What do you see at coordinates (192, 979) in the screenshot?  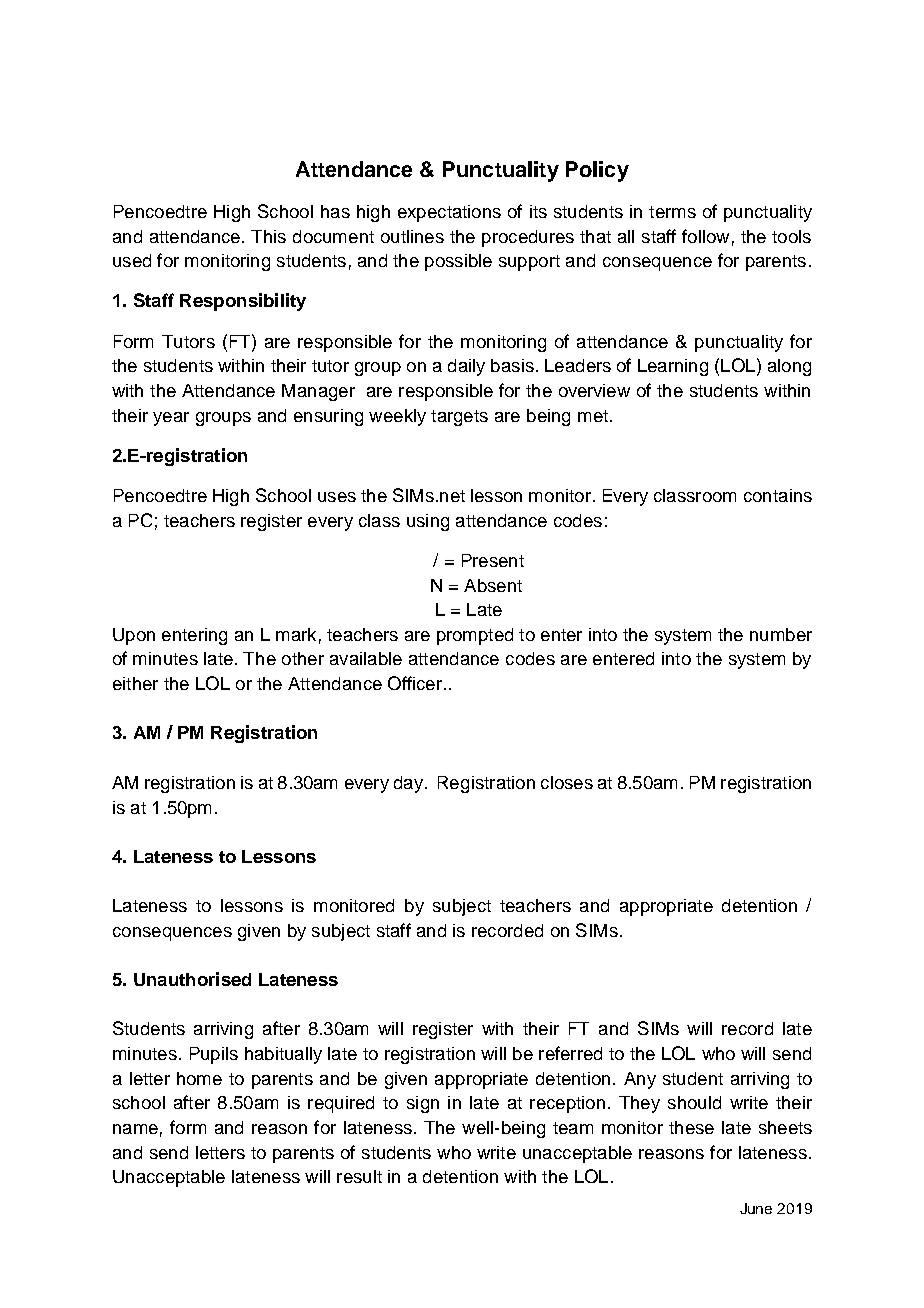 I see `Unauthorised` at bounding box center [192, 979].
